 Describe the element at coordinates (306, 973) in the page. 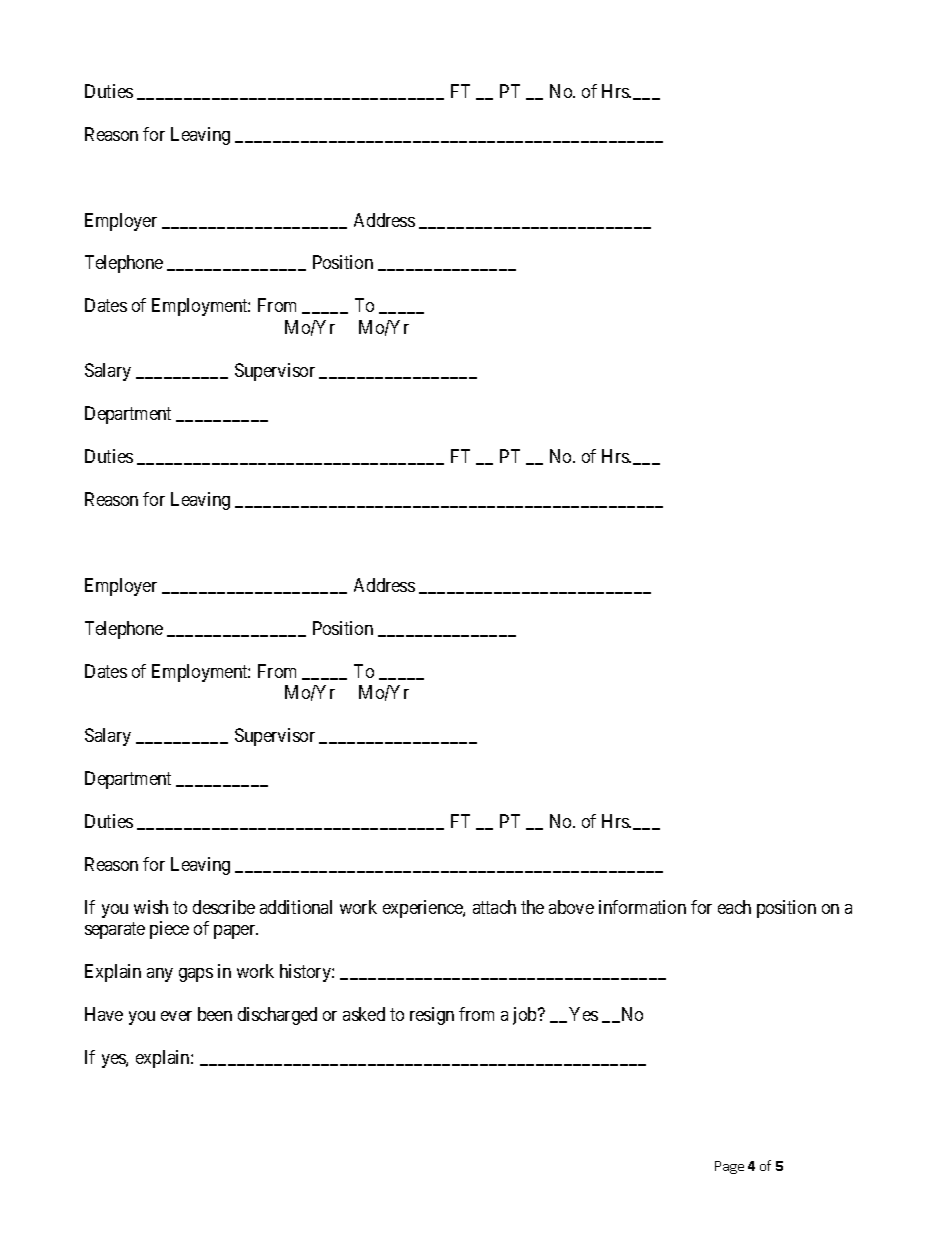

I see `history` at that location.
